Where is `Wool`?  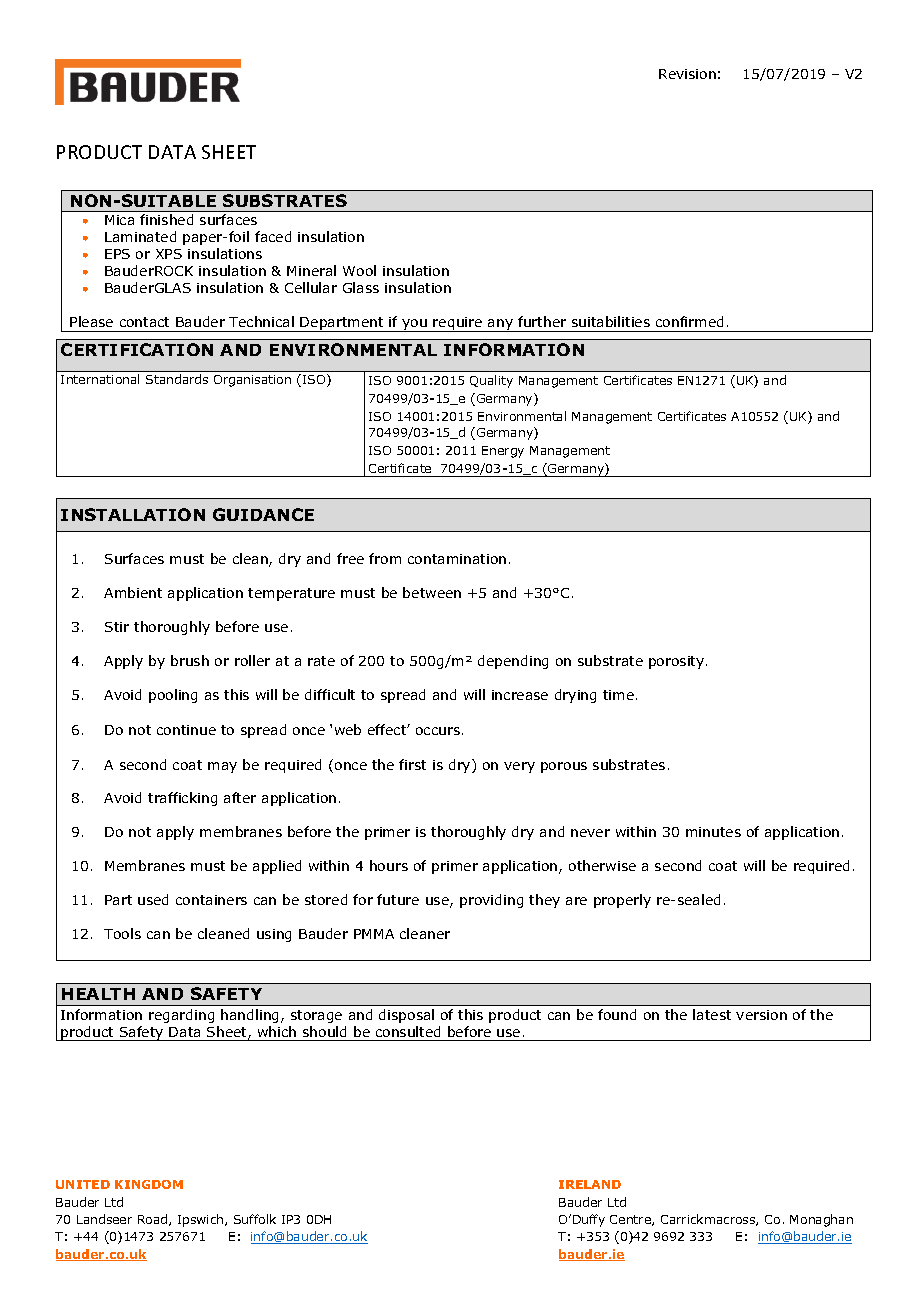
Wool is located at coordinates (359, 270).
